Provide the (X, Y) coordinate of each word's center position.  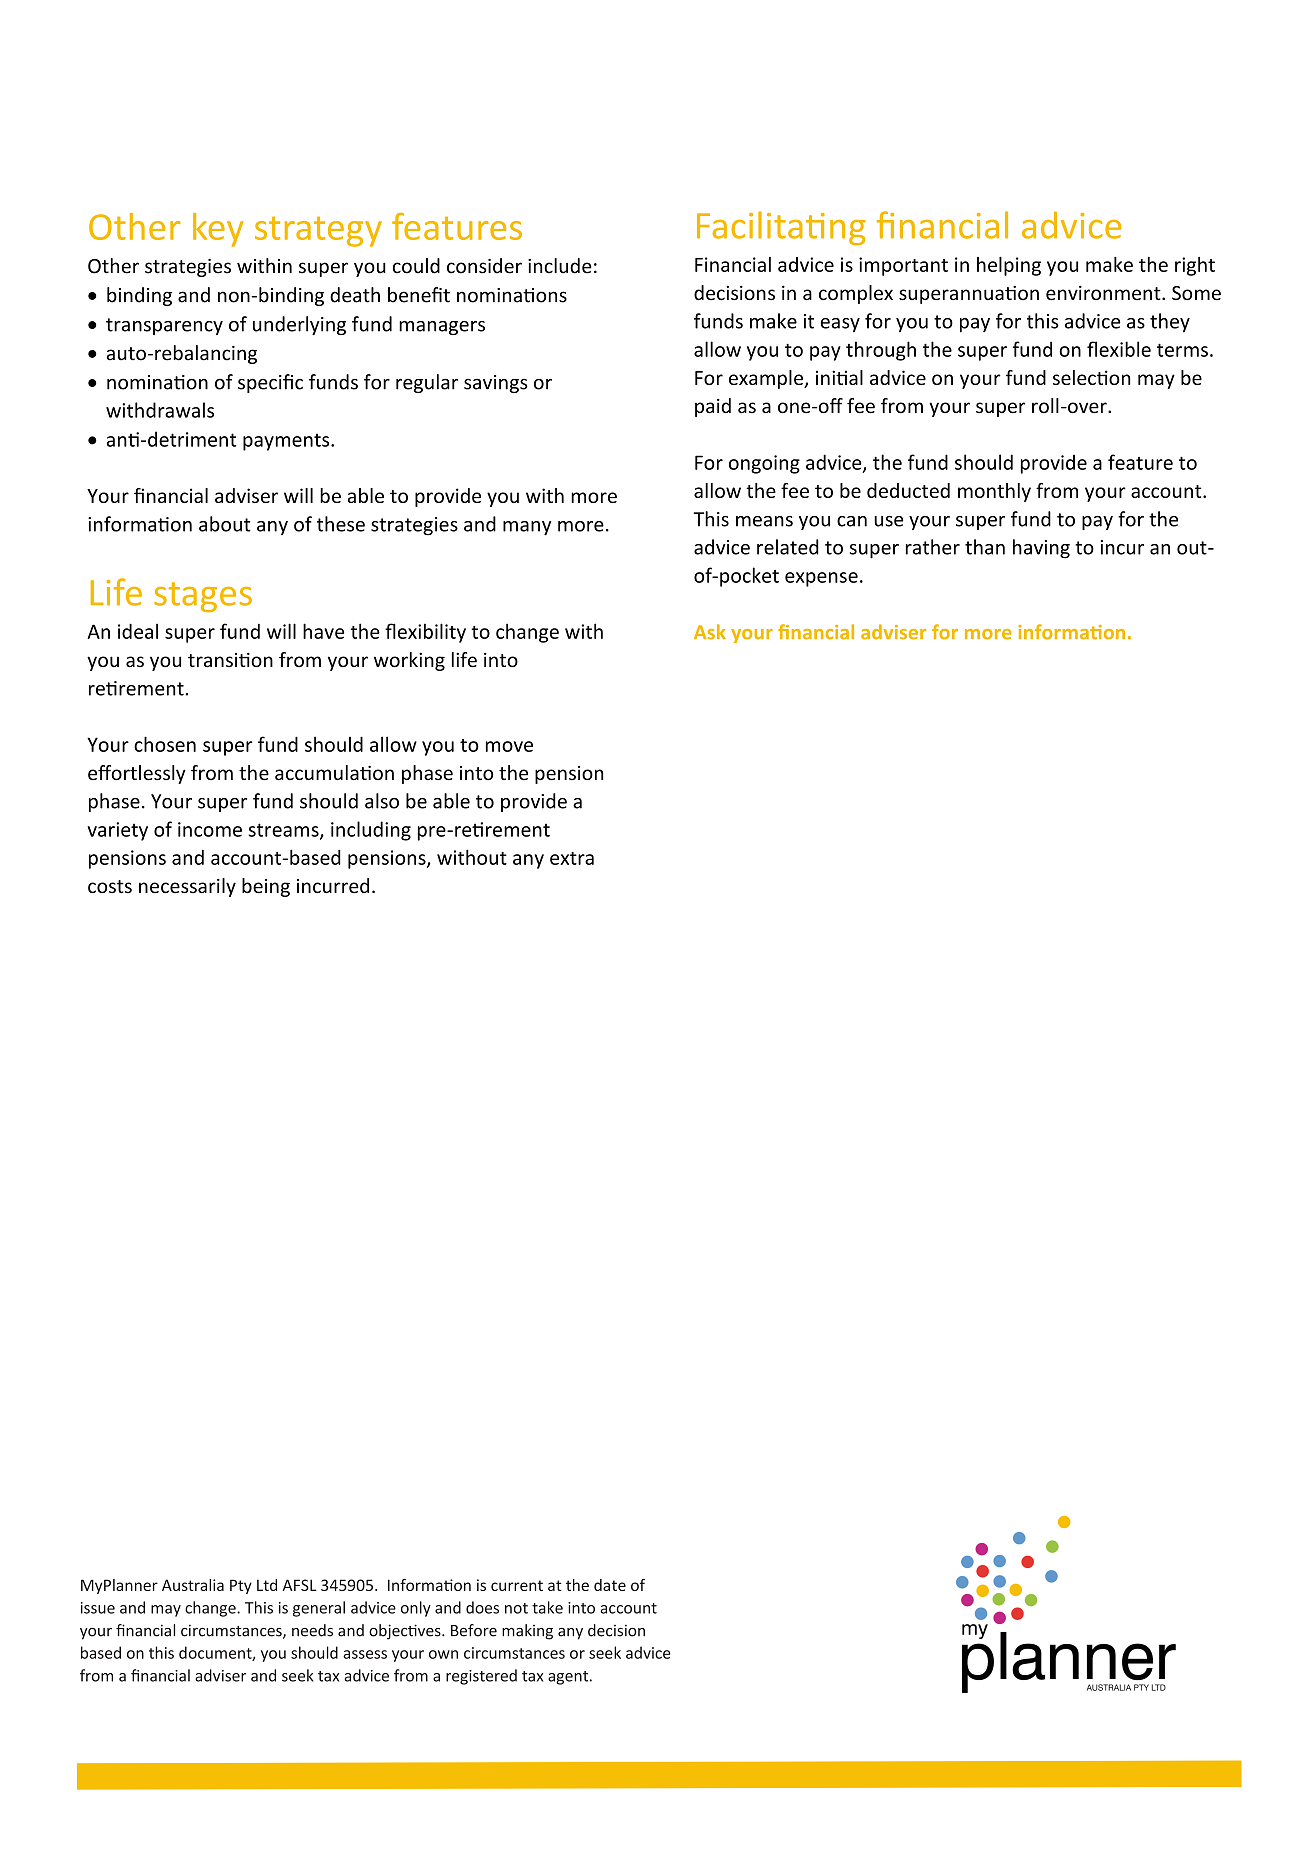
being (266, 887)
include (560, 266)
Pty (241, 1586)
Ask (710, 632)
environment (1104, 293)
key (218, 230)
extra (572, 858)
